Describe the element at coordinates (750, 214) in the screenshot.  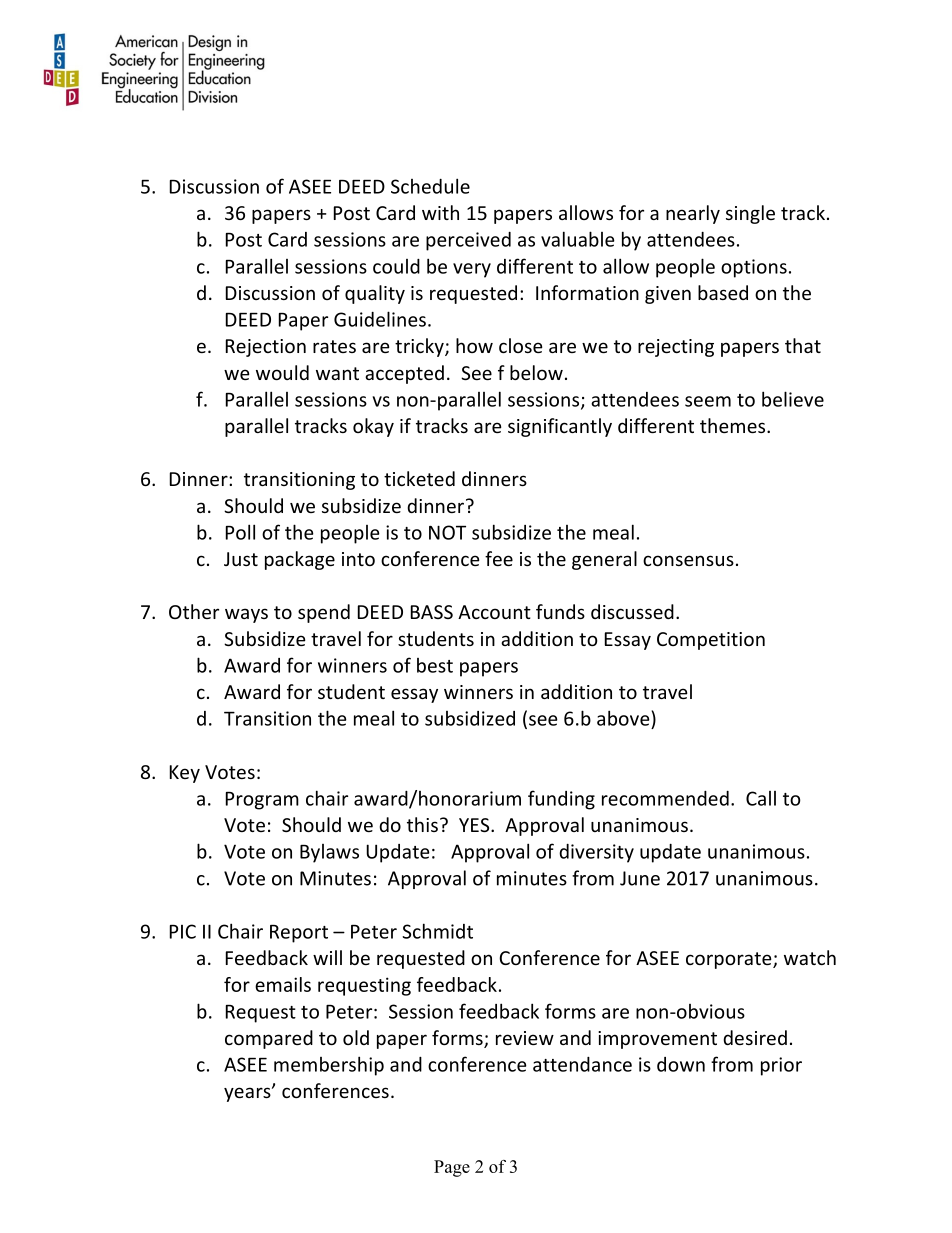
I see `single` at that location.
